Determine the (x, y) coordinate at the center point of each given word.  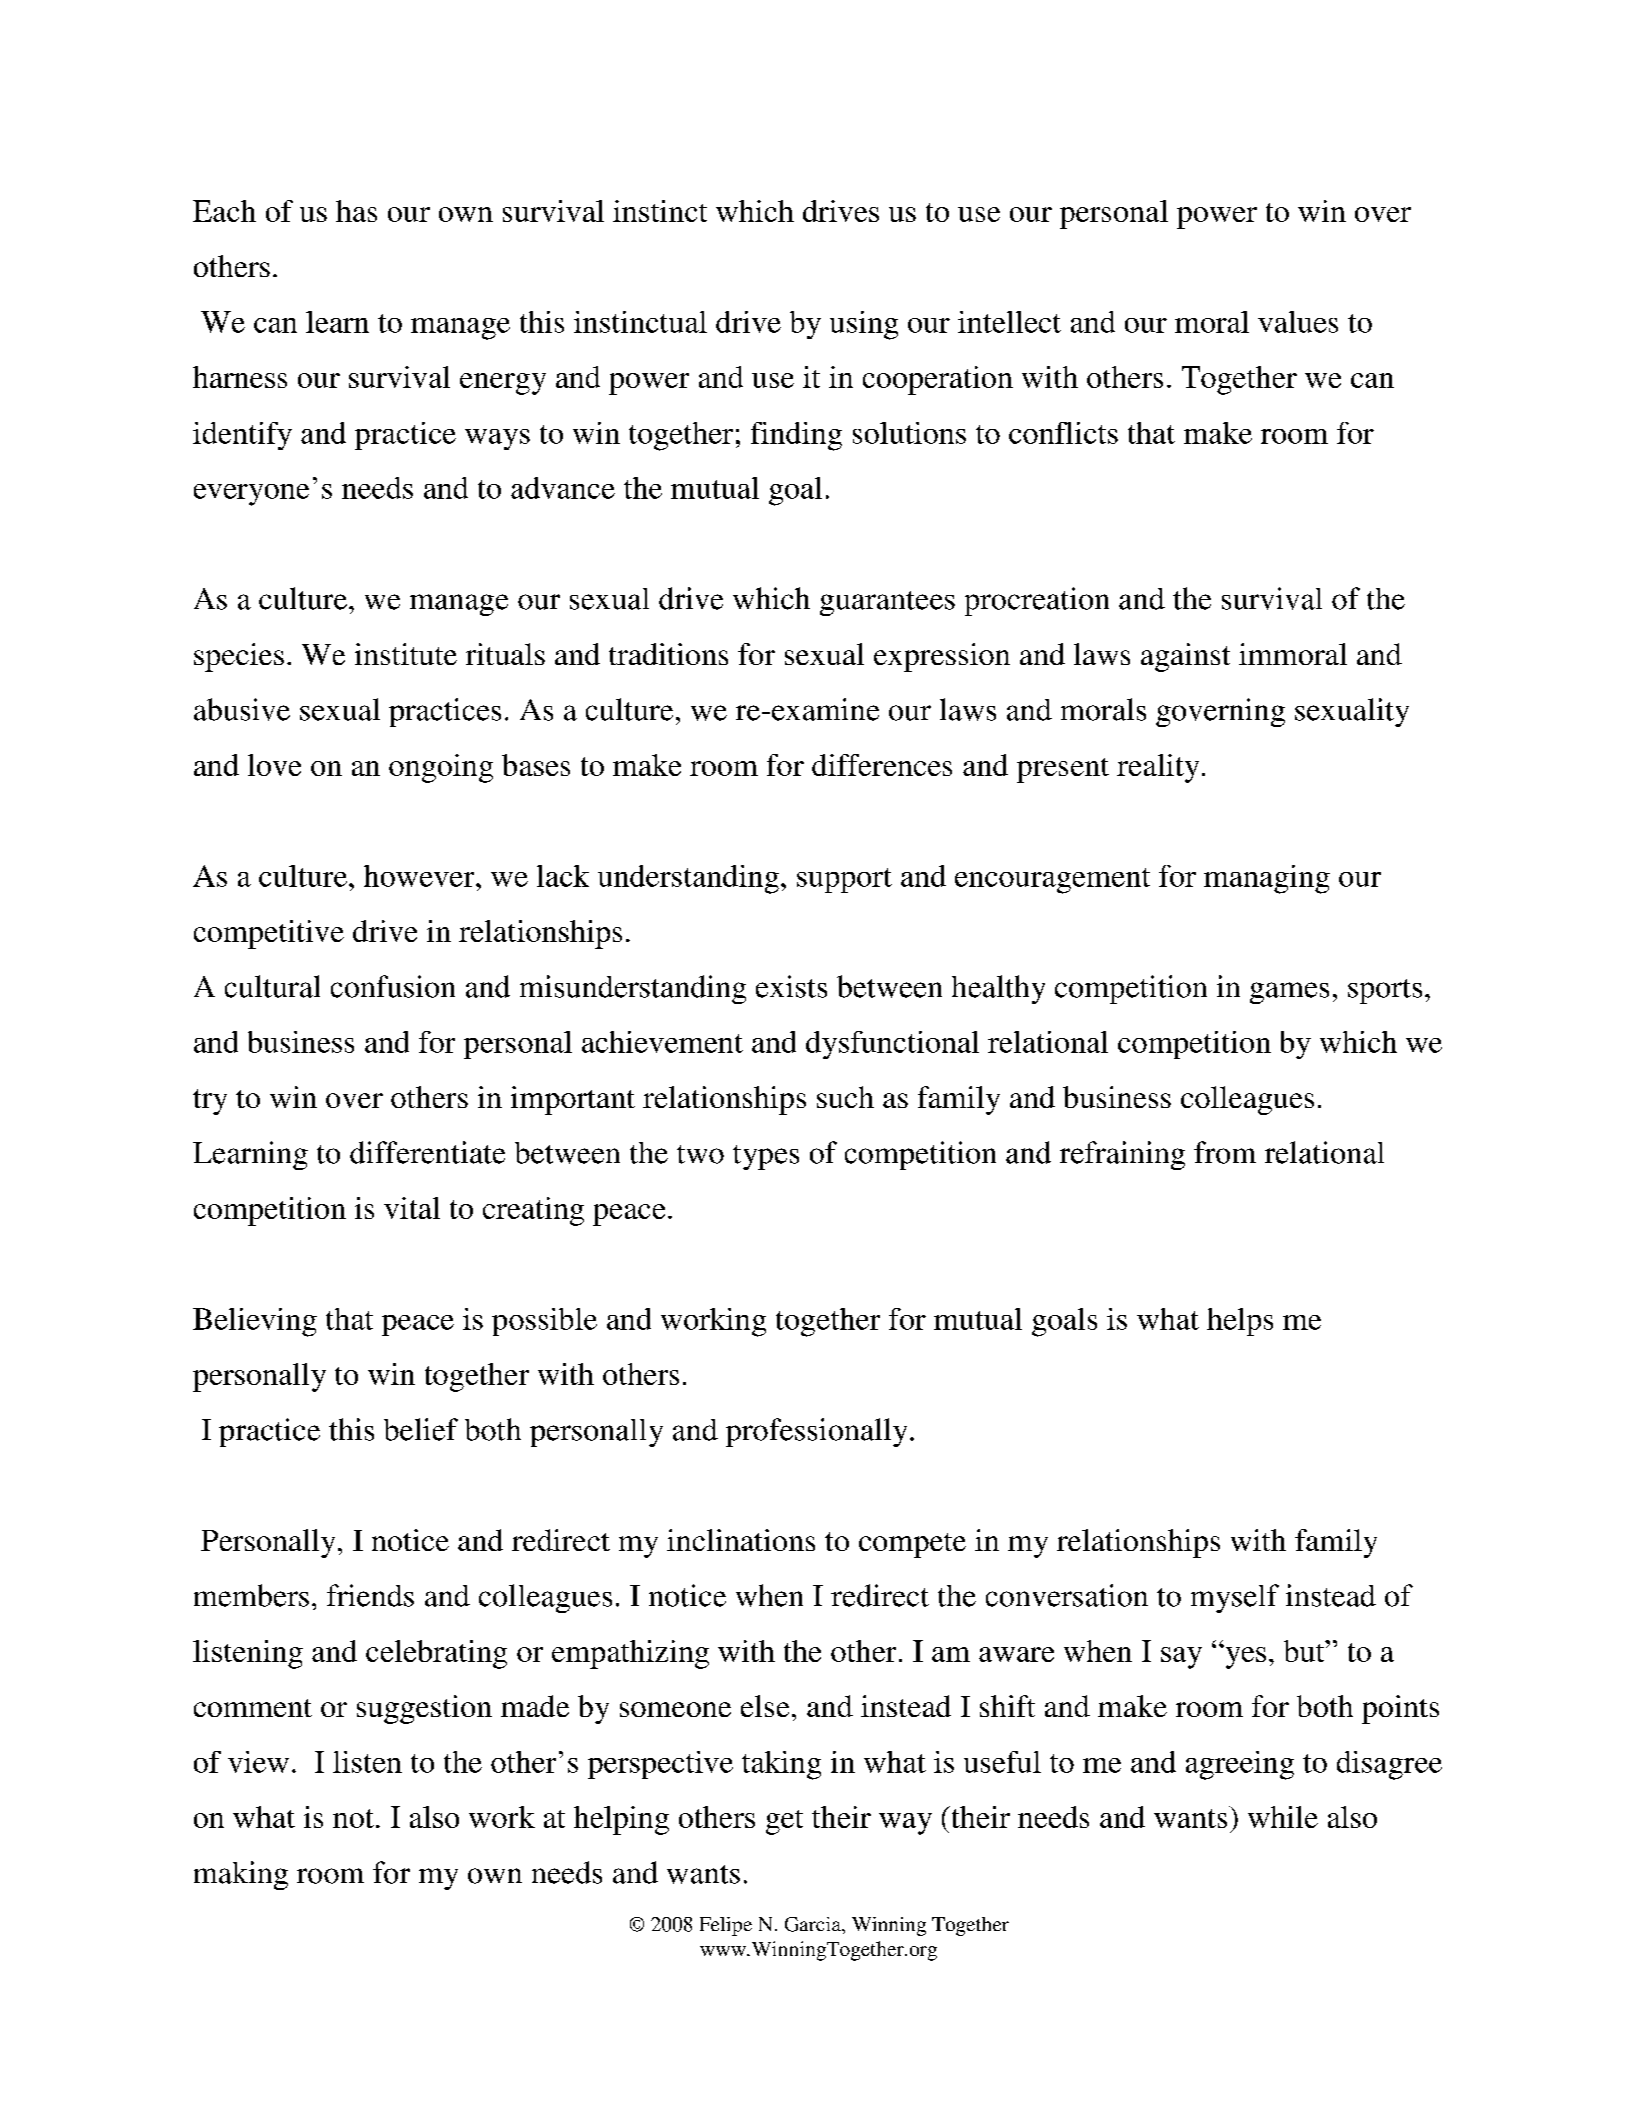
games (1289, 993)
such (845, 1097)
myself (1235, 1598)
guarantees (887, 603)
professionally (816, 1432)
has (356, 211)
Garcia (814, 1924)
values (1298, 322)
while (1283, 1817)
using (864, 325)
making (241, 1875)
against (1185, 657)
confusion (393, 986)
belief (421, 1429)
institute (406, 654)
